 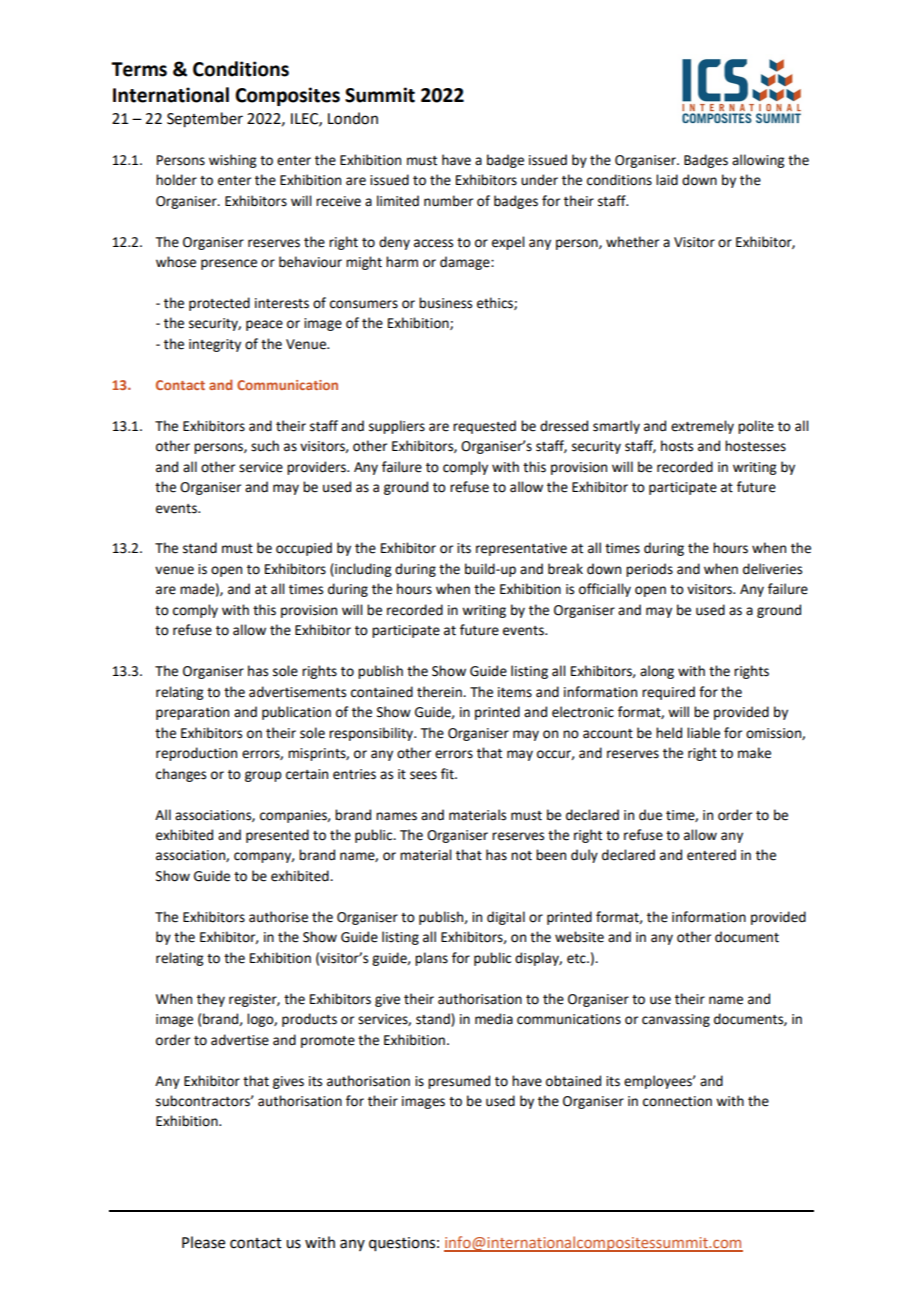 I want to click on canvassing, so click(x=676, y=1020).
